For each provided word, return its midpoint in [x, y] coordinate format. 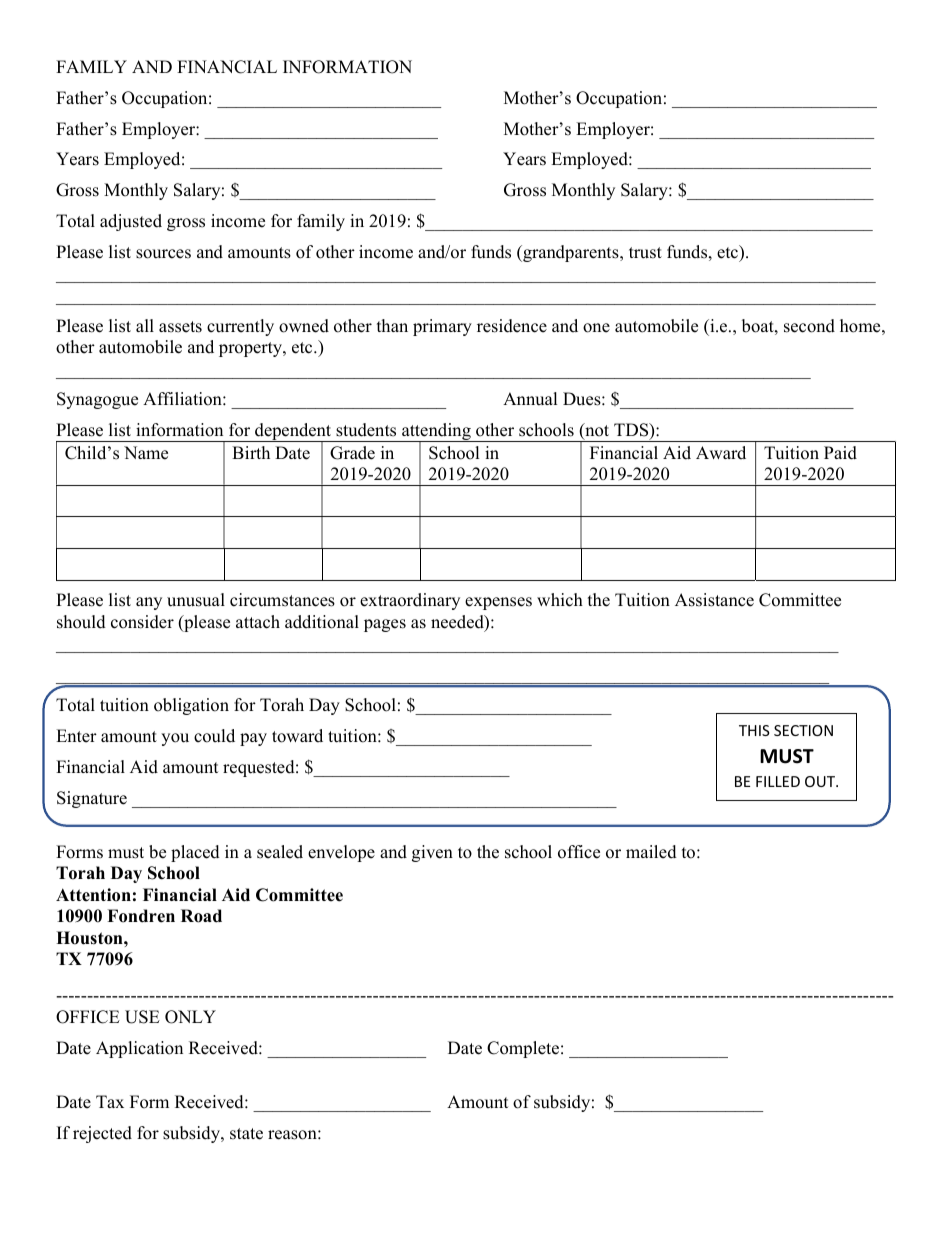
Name [146, 453]
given [432, 853]
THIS [754, 730]
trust [645, 253]
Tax [110, 1101]
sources [163, 254]
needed [458, 623]
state [246, 1134]
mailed [651, 852]
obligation [191, 706]
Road [201, 916]
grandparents [571, 253]
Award [721, 453]
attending [436, 433]
